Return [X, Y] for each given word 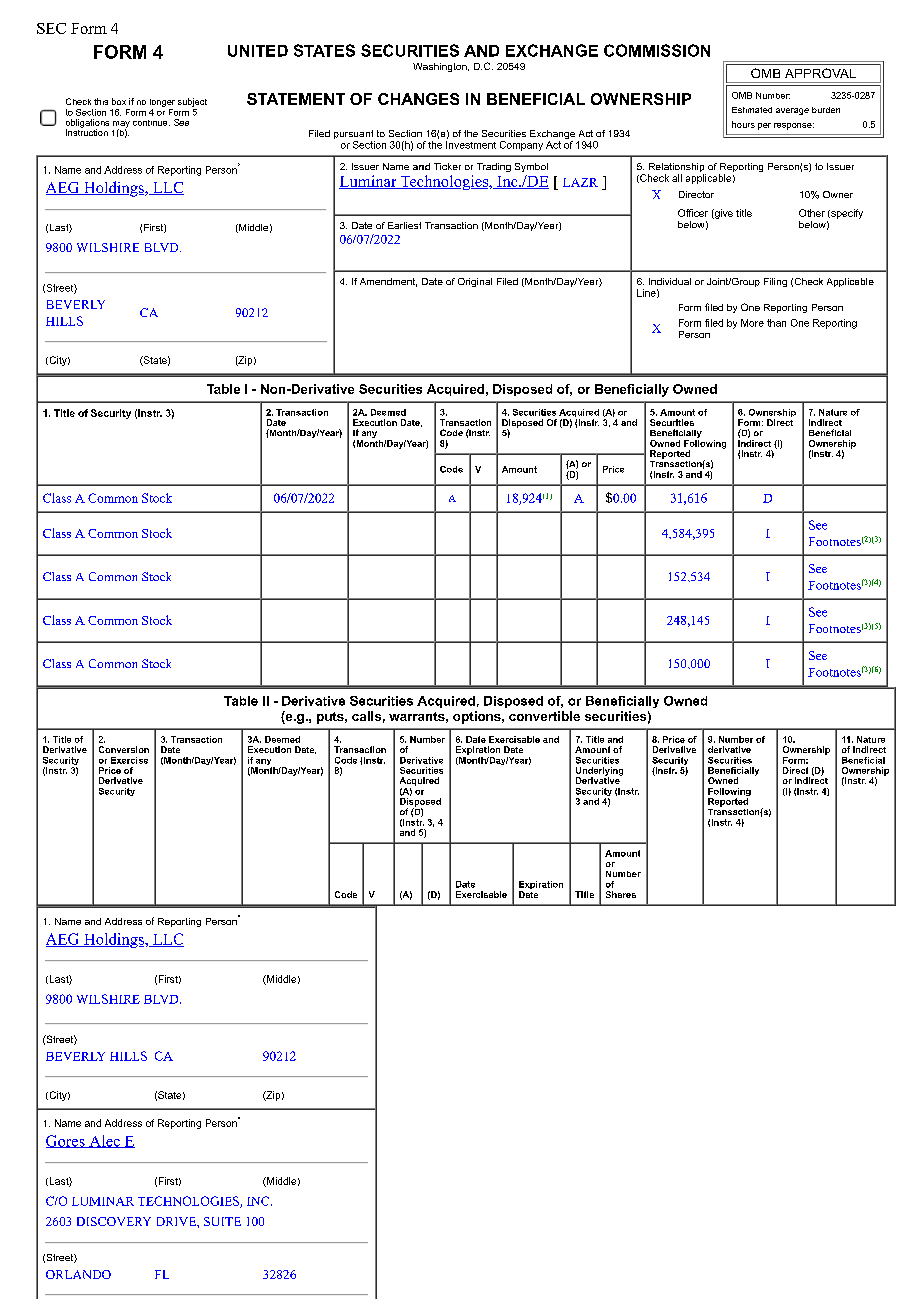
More [752, 323]
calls [366, 716]
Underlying [599, 772]
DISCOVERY [114, 1221]
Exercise [129, 760]
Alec [104, 1141]
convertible [544, 716]
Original [475, 282]
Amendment [388, 282]
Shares [621, 894]
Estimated [752, 110]
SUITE [222, 1221]
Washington [441, 67]
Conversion [124, 749]
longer [162, 103]
